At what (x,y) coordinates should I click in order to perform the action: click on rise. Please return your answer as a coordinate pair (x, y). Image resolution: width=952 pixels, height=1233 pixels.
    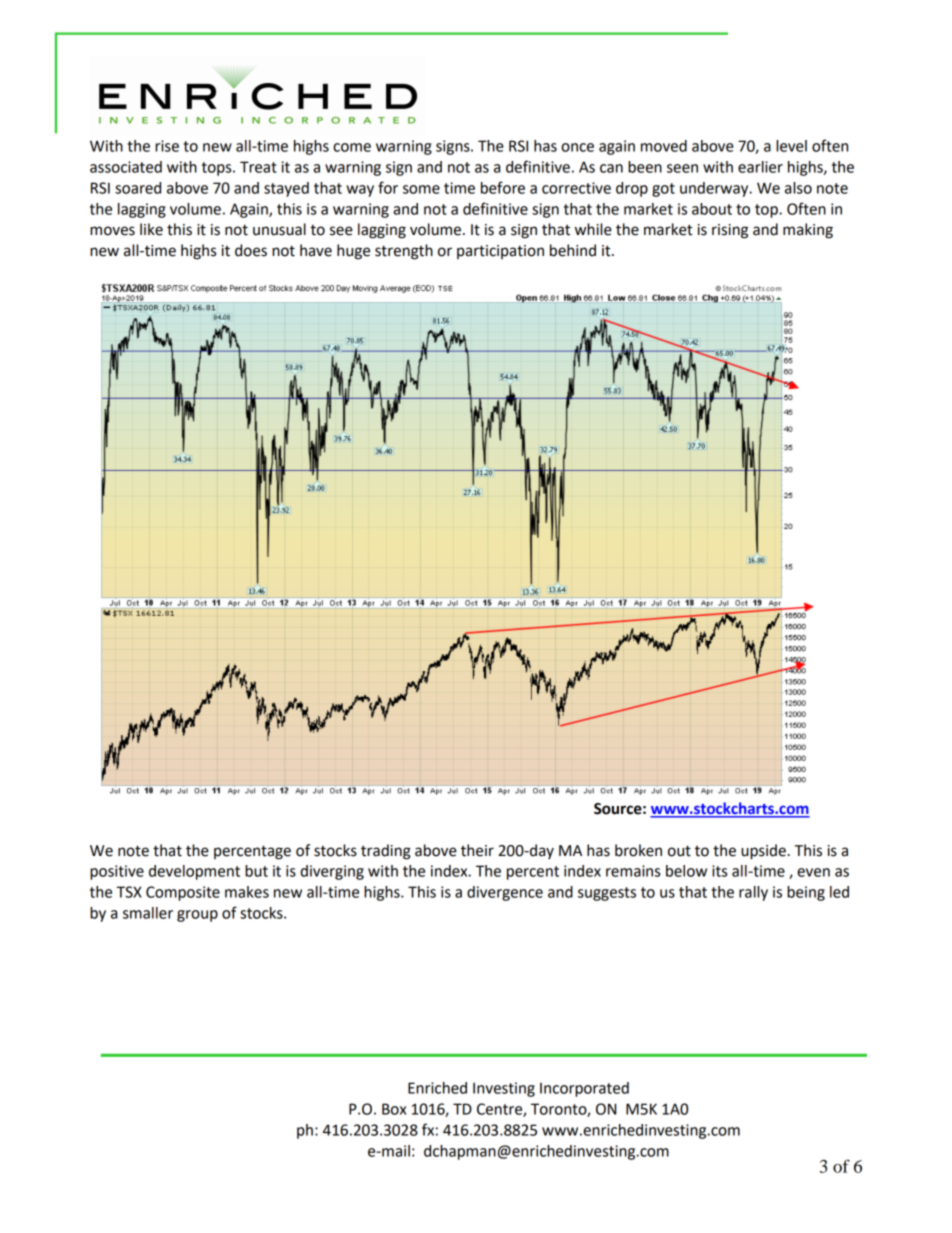
    Looking at the image, I should click on (167, 146).
